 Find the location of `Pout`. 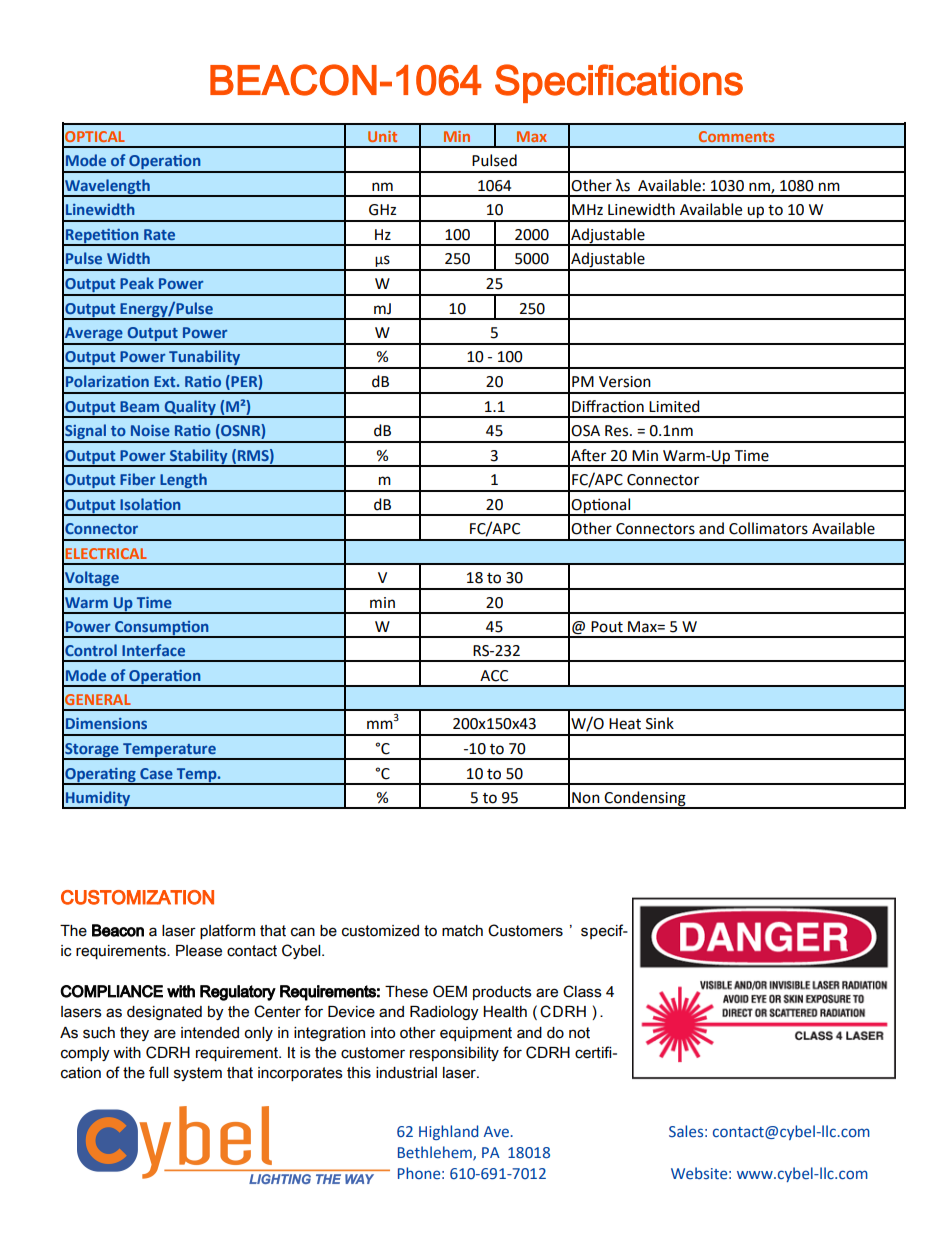

Pout is located at coordinates (607, 627).
